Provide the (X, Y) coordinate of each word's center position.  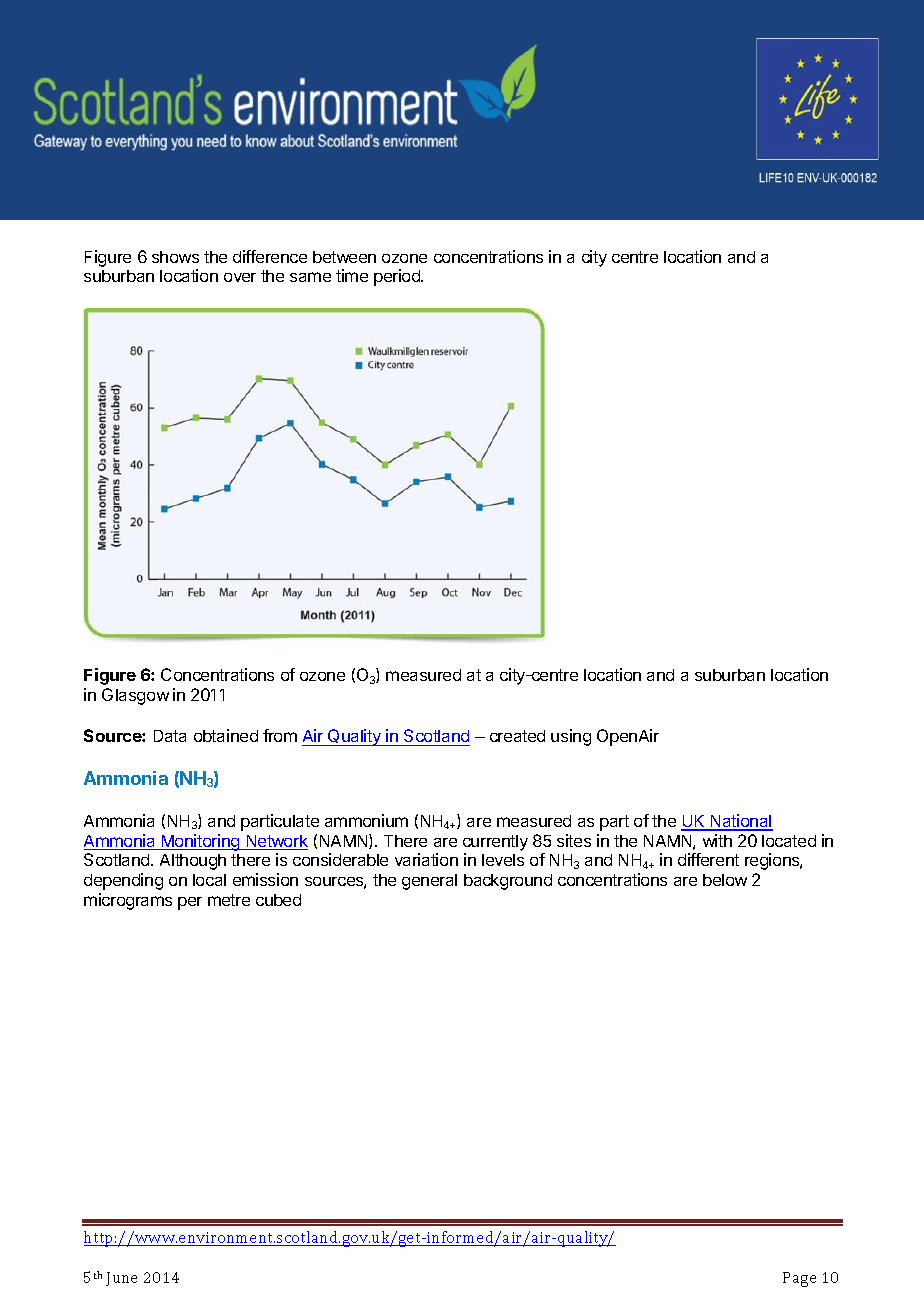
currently (495, 843)
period (398, 277)
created (517, 736)
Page (799, 1279)
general (429, 882)
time (352, 275)
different (708, 859)
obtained (226, 735)
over (240, 277)
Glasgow (135, 696)
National (741, 822)
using (571, 737)
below (725, 880)
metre (229, 900)
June (121, 1279)
